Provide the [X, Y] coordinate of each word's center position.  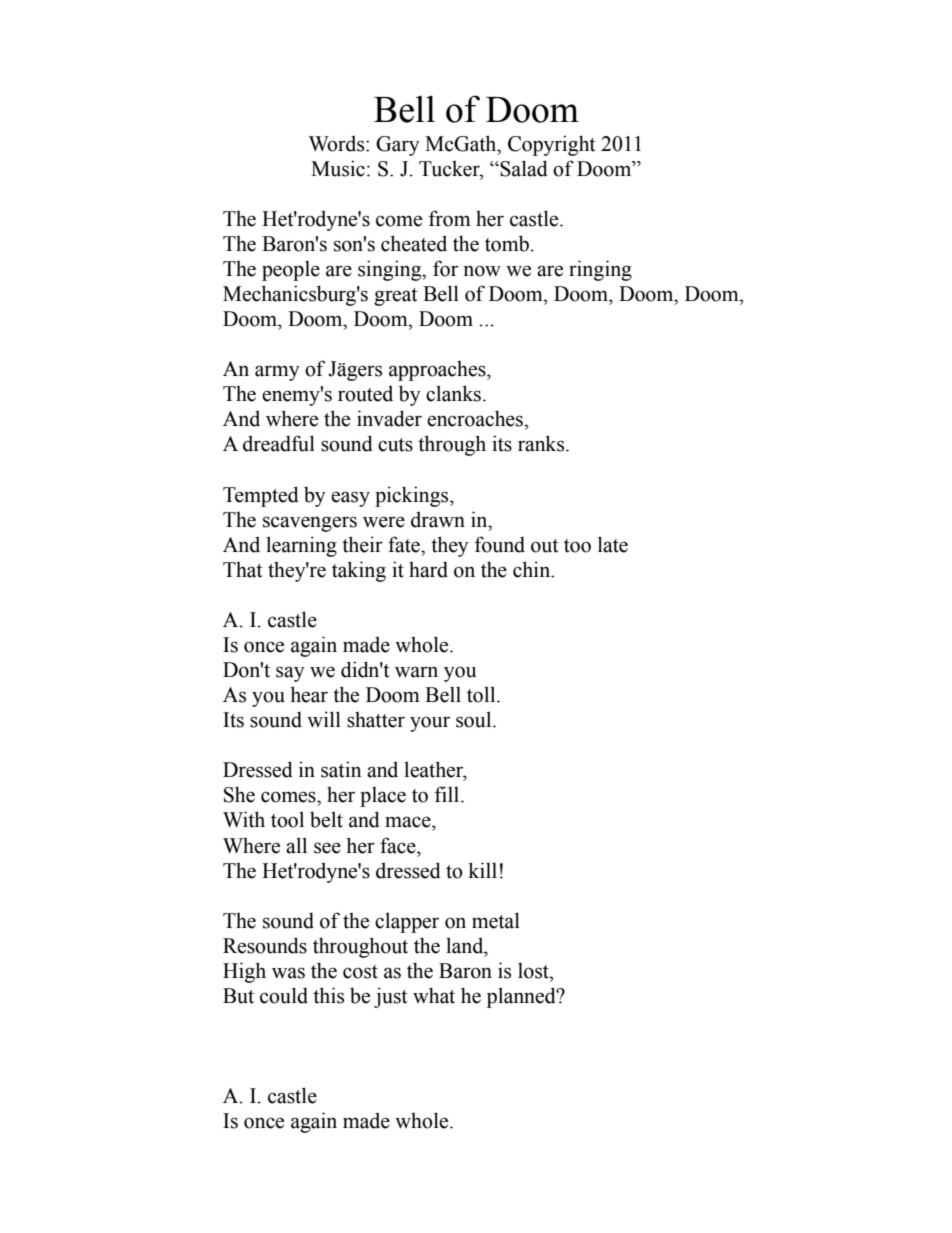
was [288, 973]
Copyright [551, 145]
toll [482, 694]
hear [309, 694]
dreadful [279, 443]
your [430, 724]
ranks [542, 443]
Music [338, 168]
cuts [395, 445]
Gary [398, 146]
